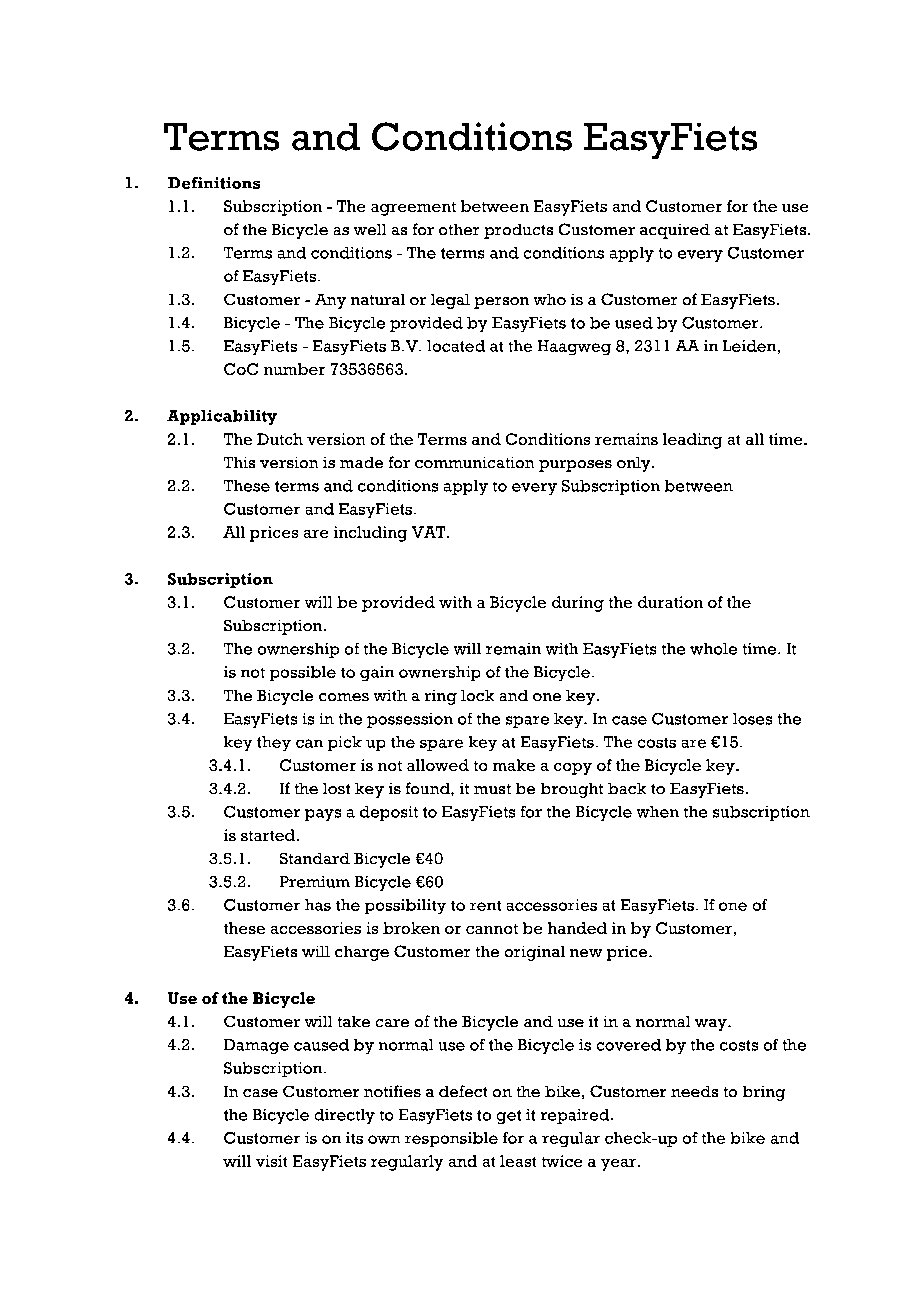  Describe the element at coordinates (477, 695) in the screenshot. I see `lock` at that location.
